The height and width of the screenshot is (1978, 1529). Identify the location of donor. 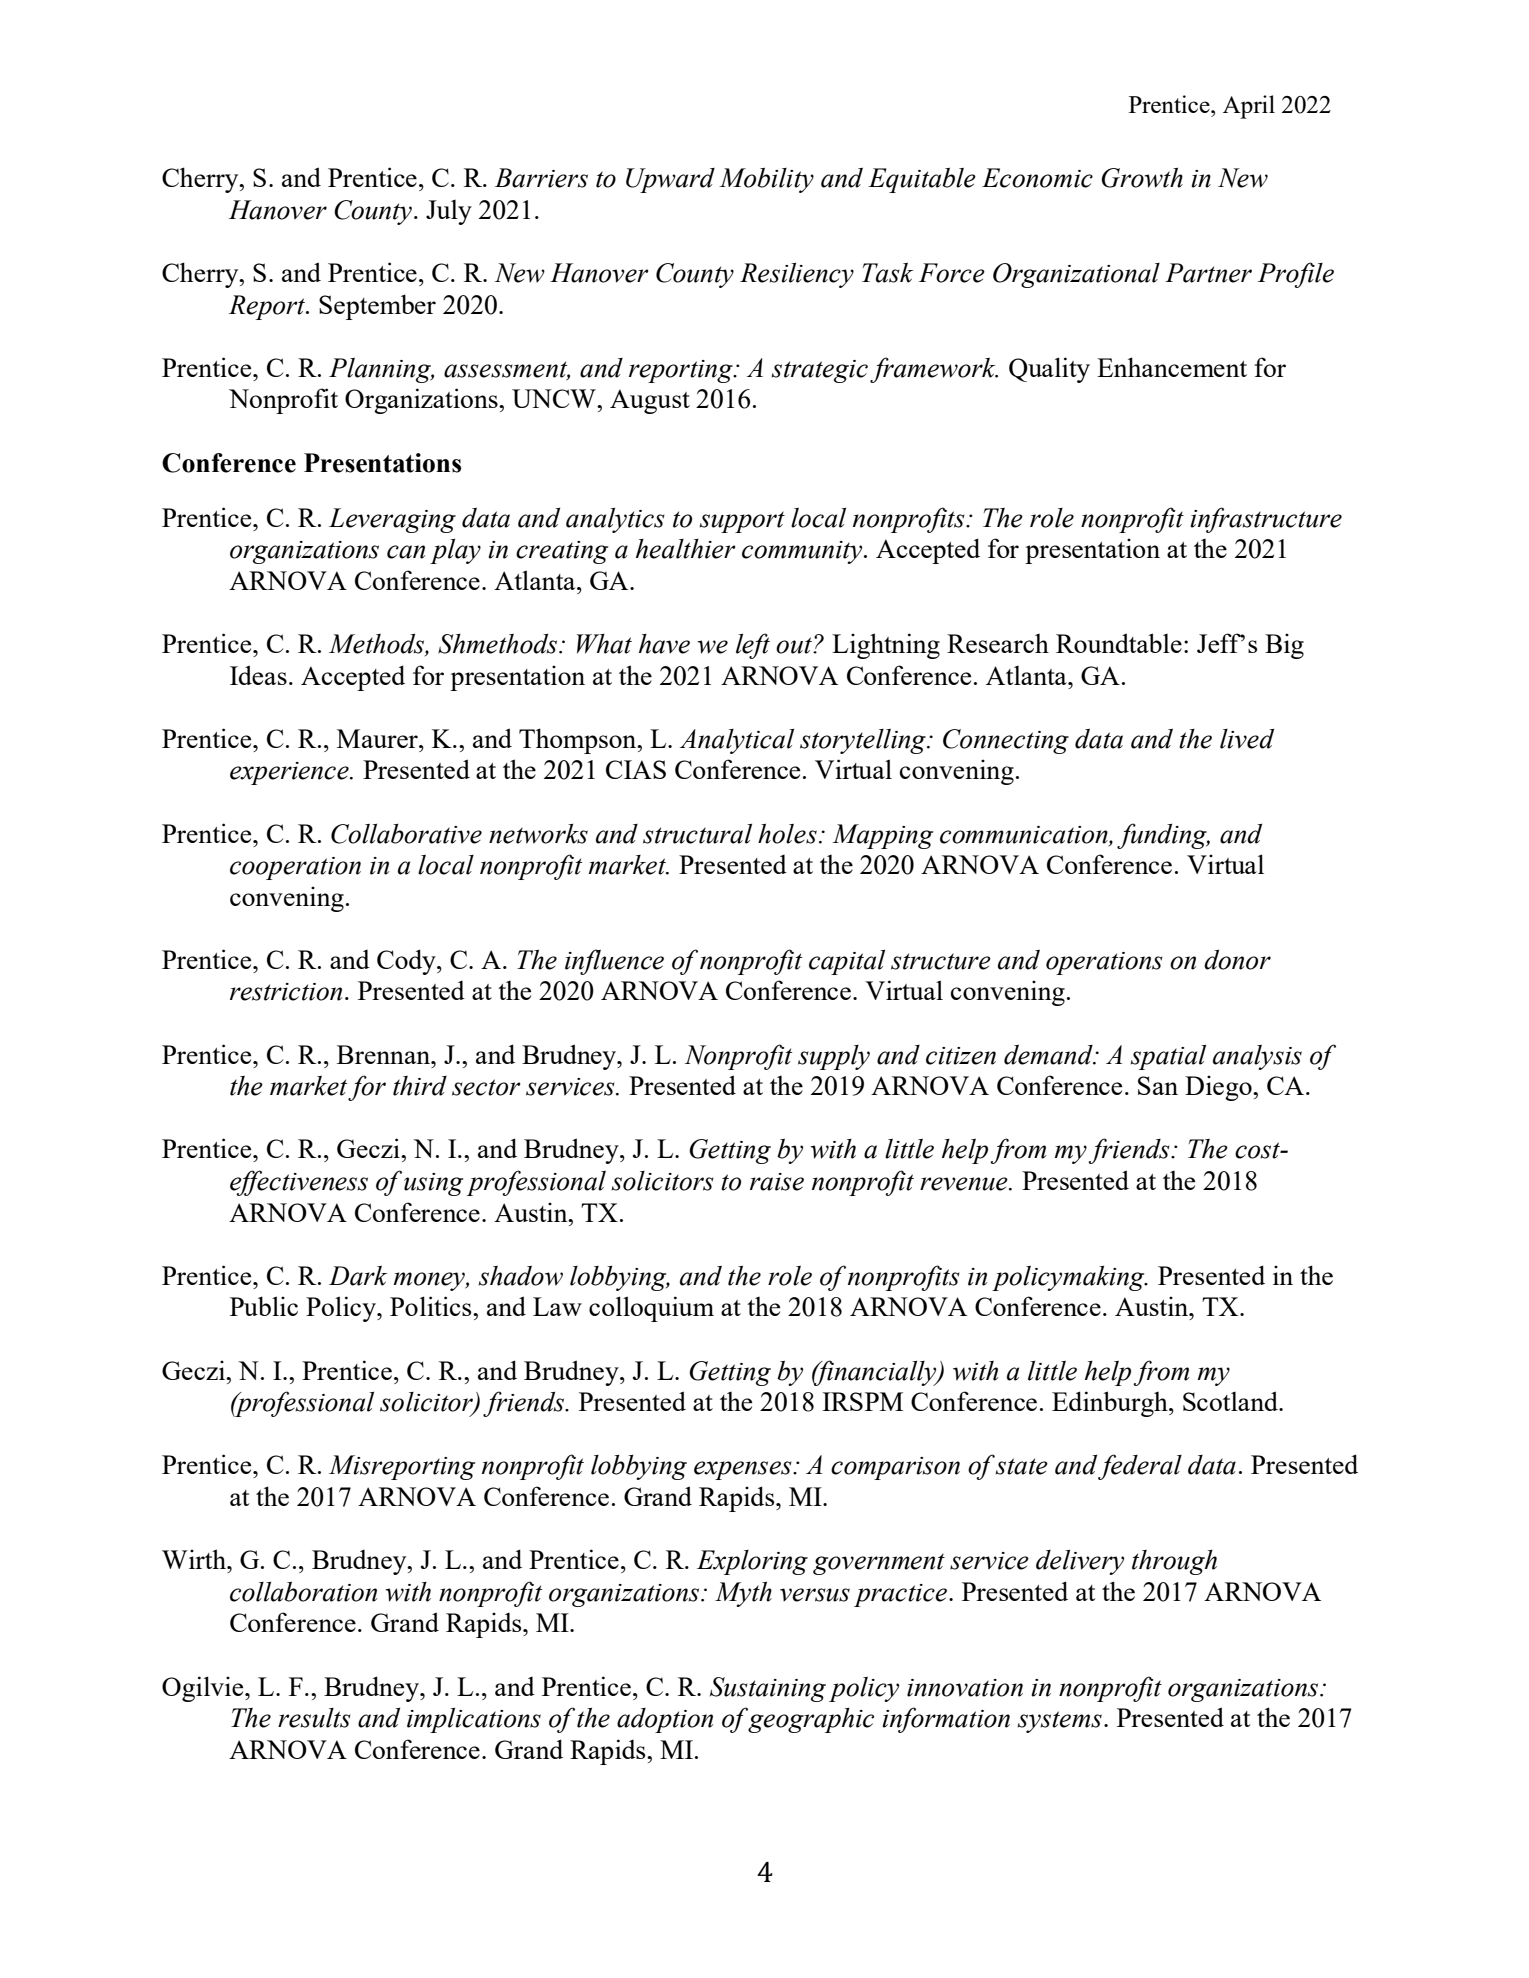
(1237, 960).
